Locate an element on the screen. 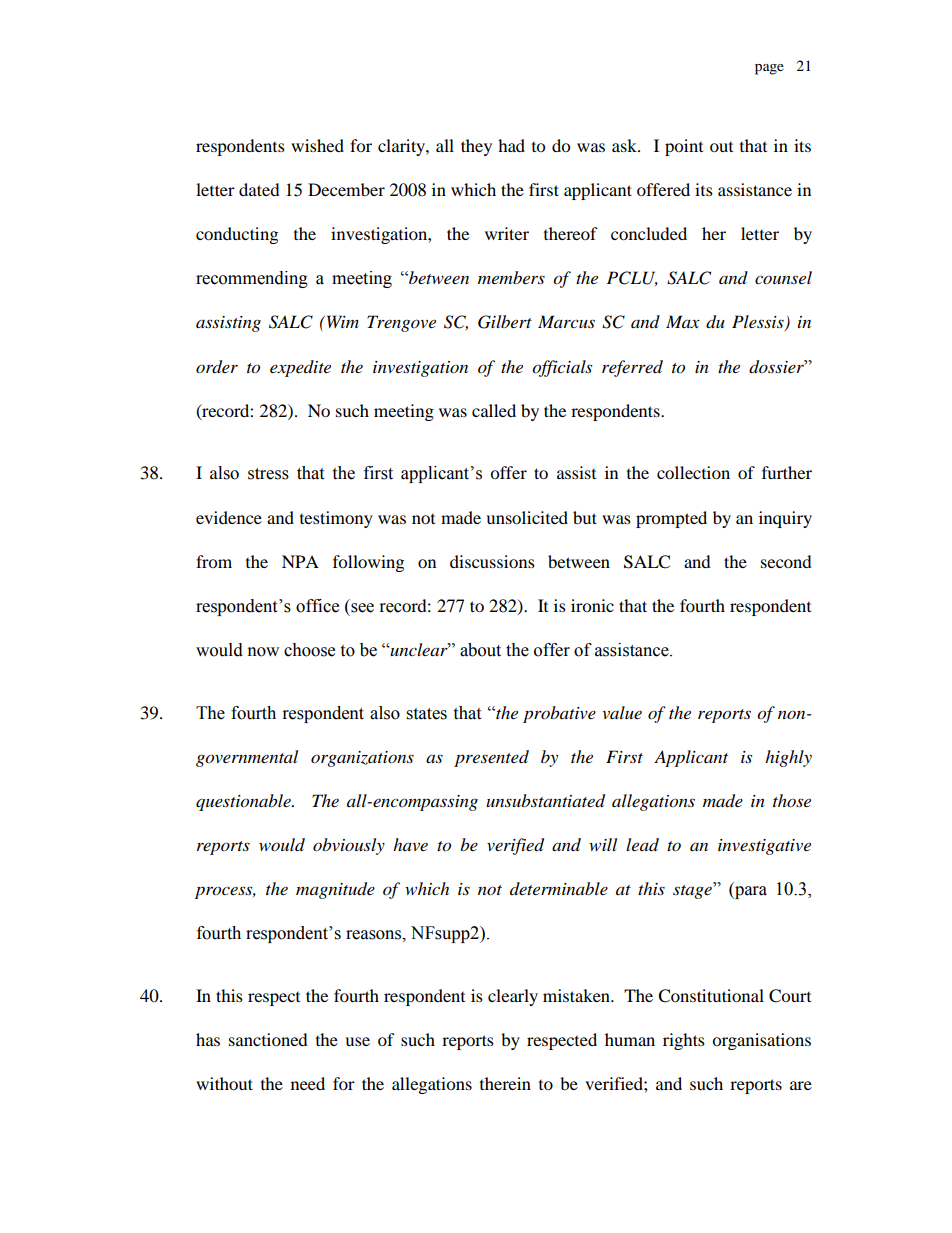 This screenshot has width=952, height=1233. sanctioned is located at coordinates (268, 1039).
